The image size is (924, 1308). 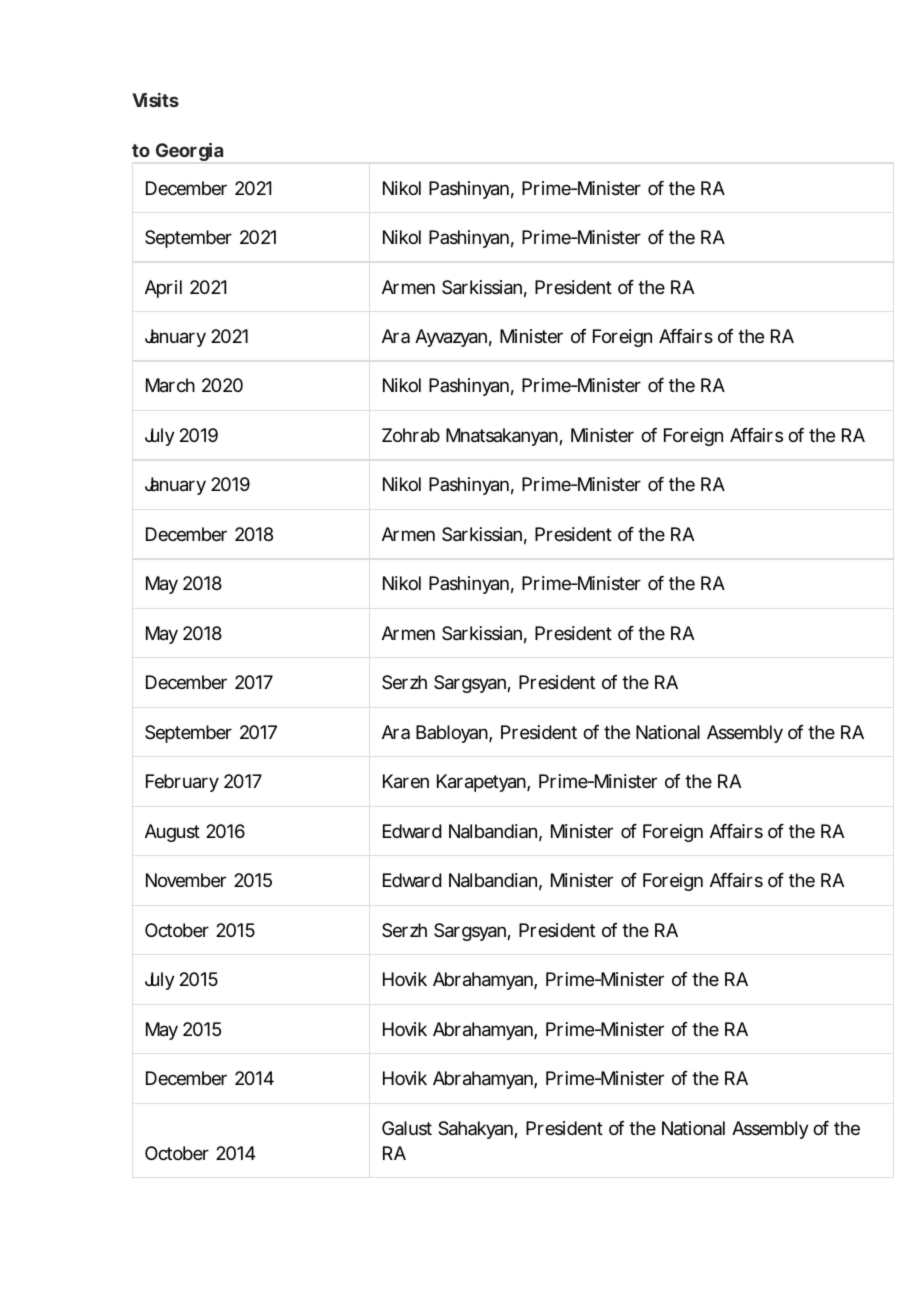 What do you see at coordinates (155, 100) in the image?
I see `Visits` at bounding box center [155, 100].
